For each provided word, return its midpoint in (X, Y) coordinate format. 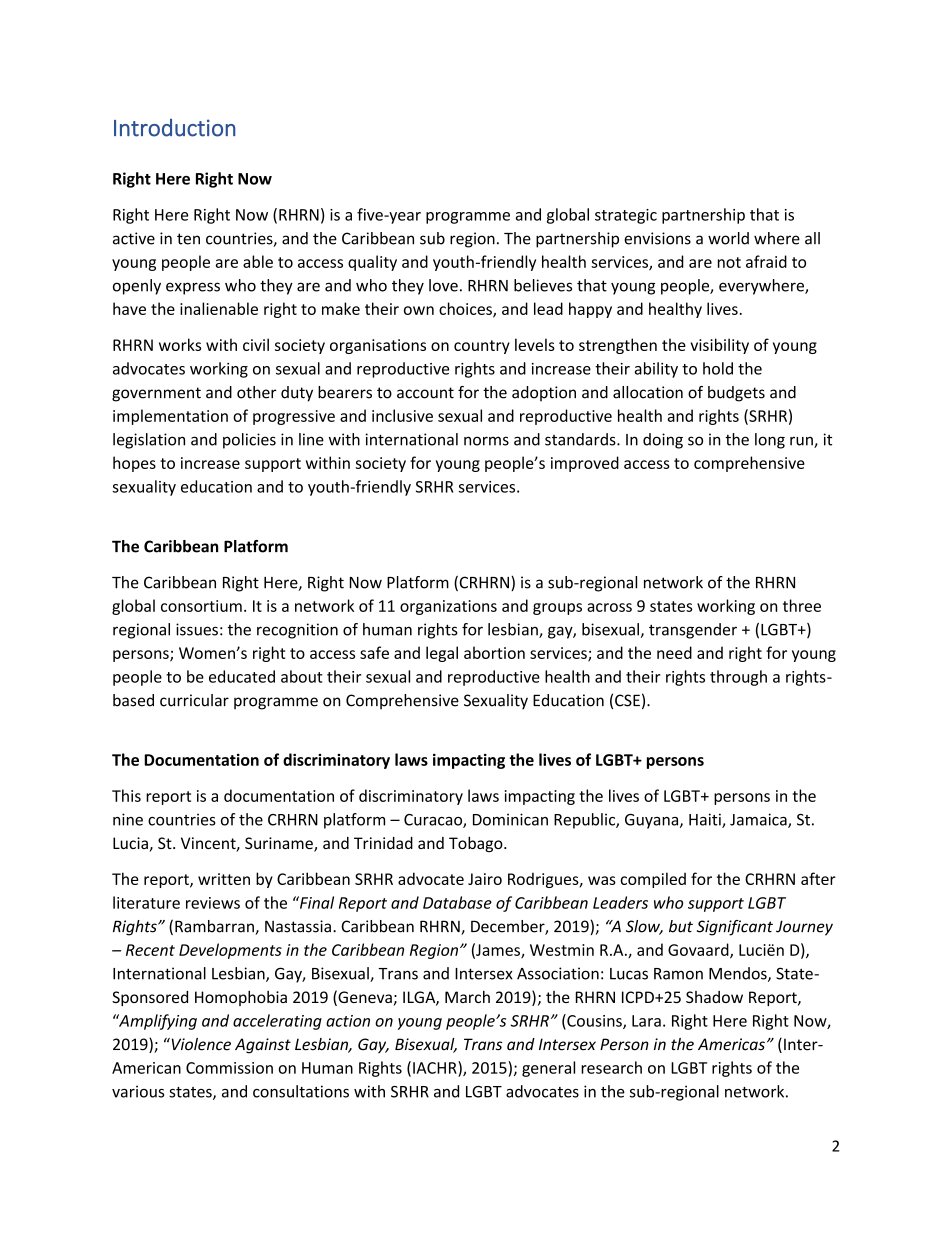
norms (486, 441)
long (770, 441)
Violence (200, 1044)
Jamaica (759, 820)
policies (249, 441)
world (728, 238)
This (126, 795)
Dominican (510, 819)
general (548, 1069)
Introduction (175, 128)
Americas (731, 1044)
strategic (626, 216)
